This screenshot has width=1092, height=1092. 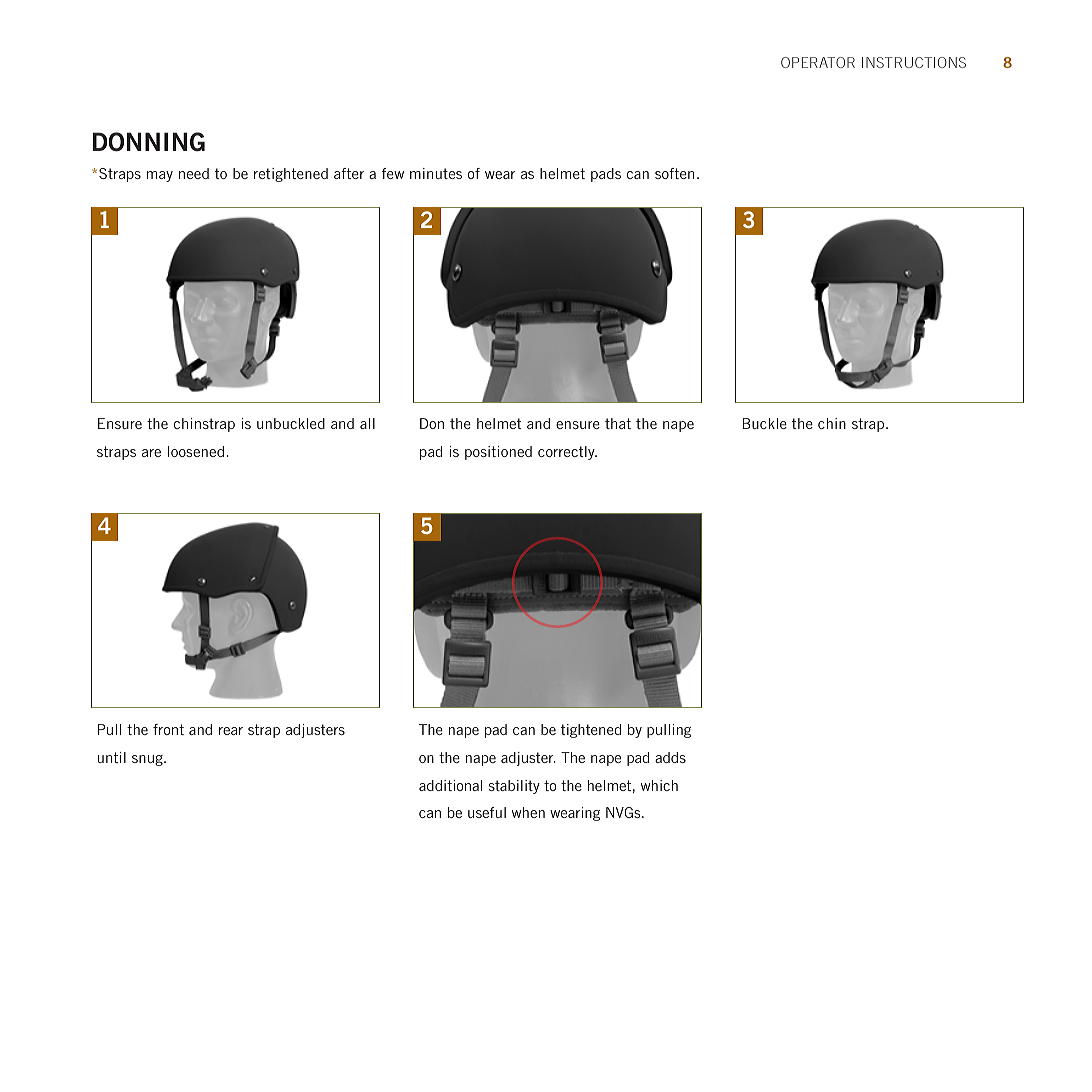 What do you see at coordinates (367, 423) in the screenshot?
I see `all` at bounding box center [367, 423].
